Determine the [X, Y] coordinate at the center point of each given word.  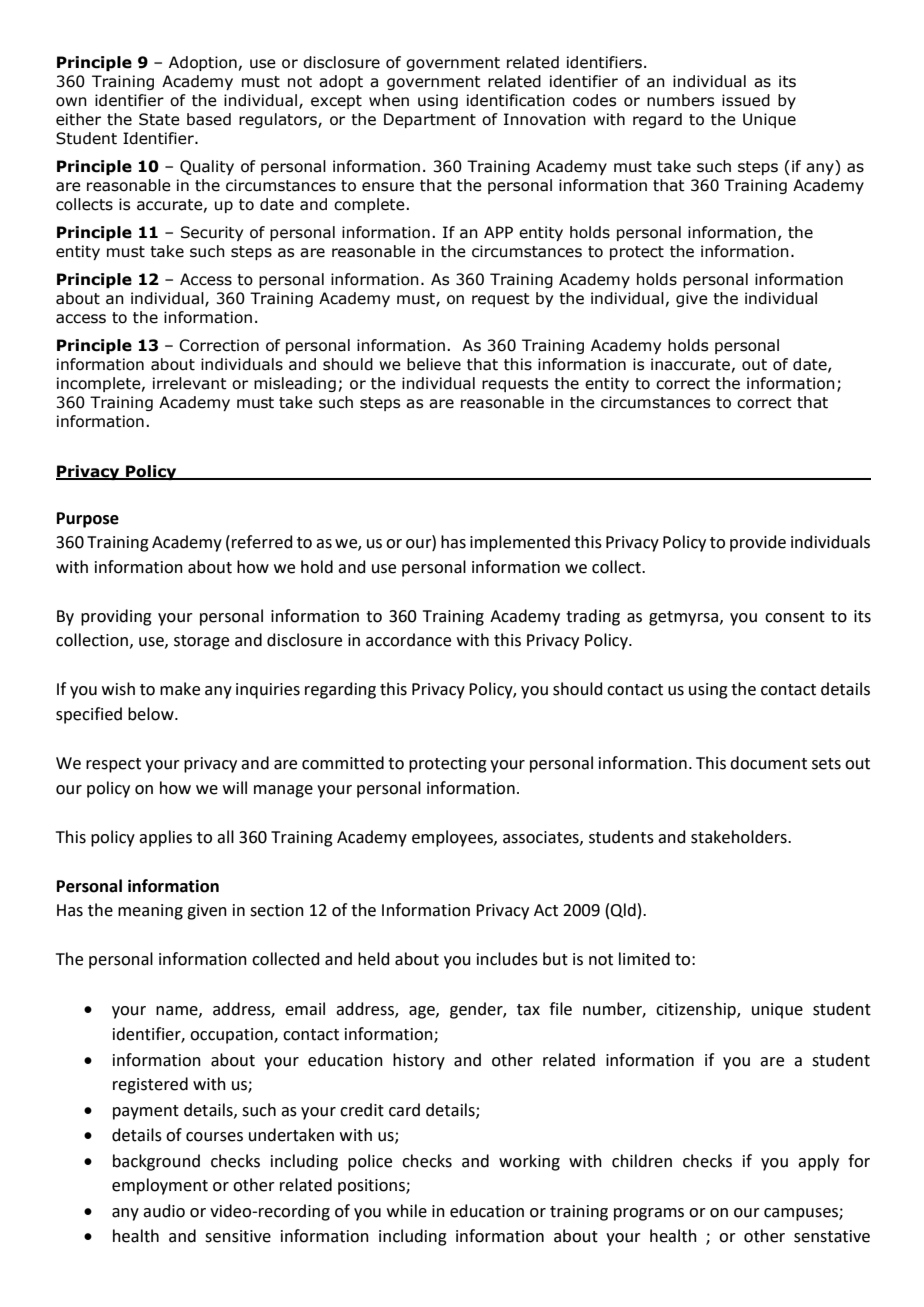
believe [434, 364]
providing [116, 617]
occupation [232, 1036]
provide [758, 543]
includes [507, 959]
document [768, 763]
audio [164, 1211]
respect [113, 765]
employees [453, 838]
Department [430, 120]
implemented [520, 543]
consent [795, 617]
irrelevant [190, 383]
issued [746, 100]
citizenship [697, 1010]
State [159, 119]
